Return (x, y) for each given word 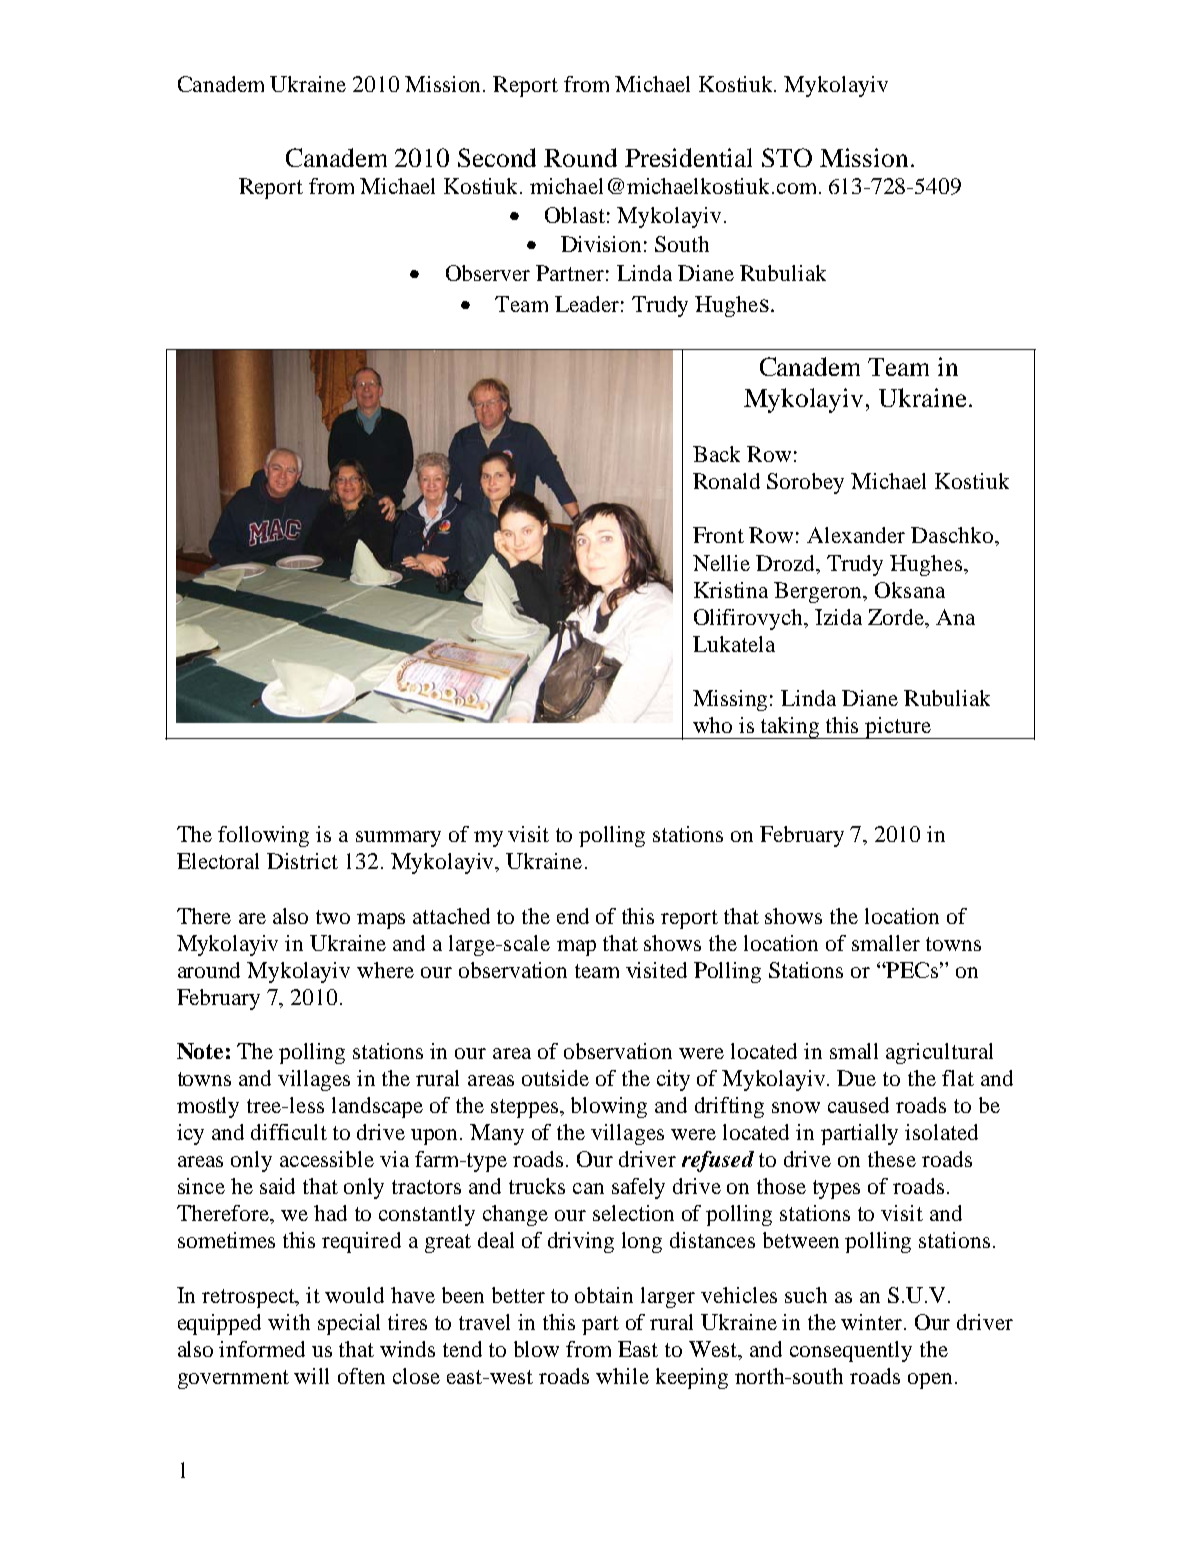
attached (451, 916)
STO (787, 157)
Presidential (688, 157)
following (263, 836)
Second (497, 157)
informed (262, 1349)
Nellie (721, 563)
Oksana (910, 590)
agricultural (939, 1053)
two (333, 917)
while (622, 1376)
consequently (851, 1351)
